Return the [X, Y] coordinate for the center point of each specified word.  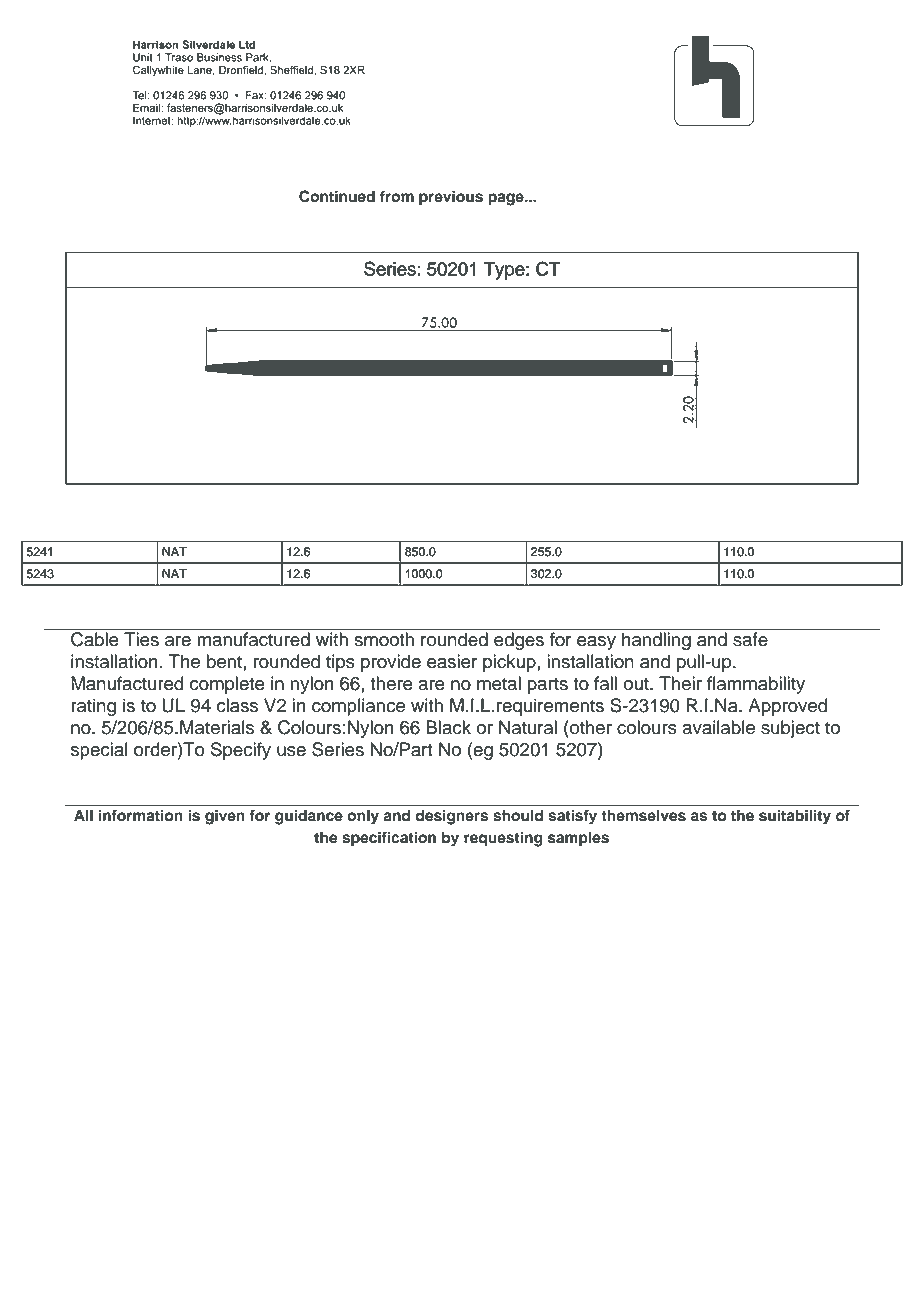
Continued [337, 196]
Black [448, 727]
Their [680, 683]
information [141, 815]
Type [505, 271]
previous [451, 198]
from [397, 196]
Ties [141, 639]
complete [227, 685]
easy [596, 643]
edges [519, 641]
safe [750, 639]
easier [452, 661]
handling [656, 641]
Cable [94, 639]
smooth [384, 639]
